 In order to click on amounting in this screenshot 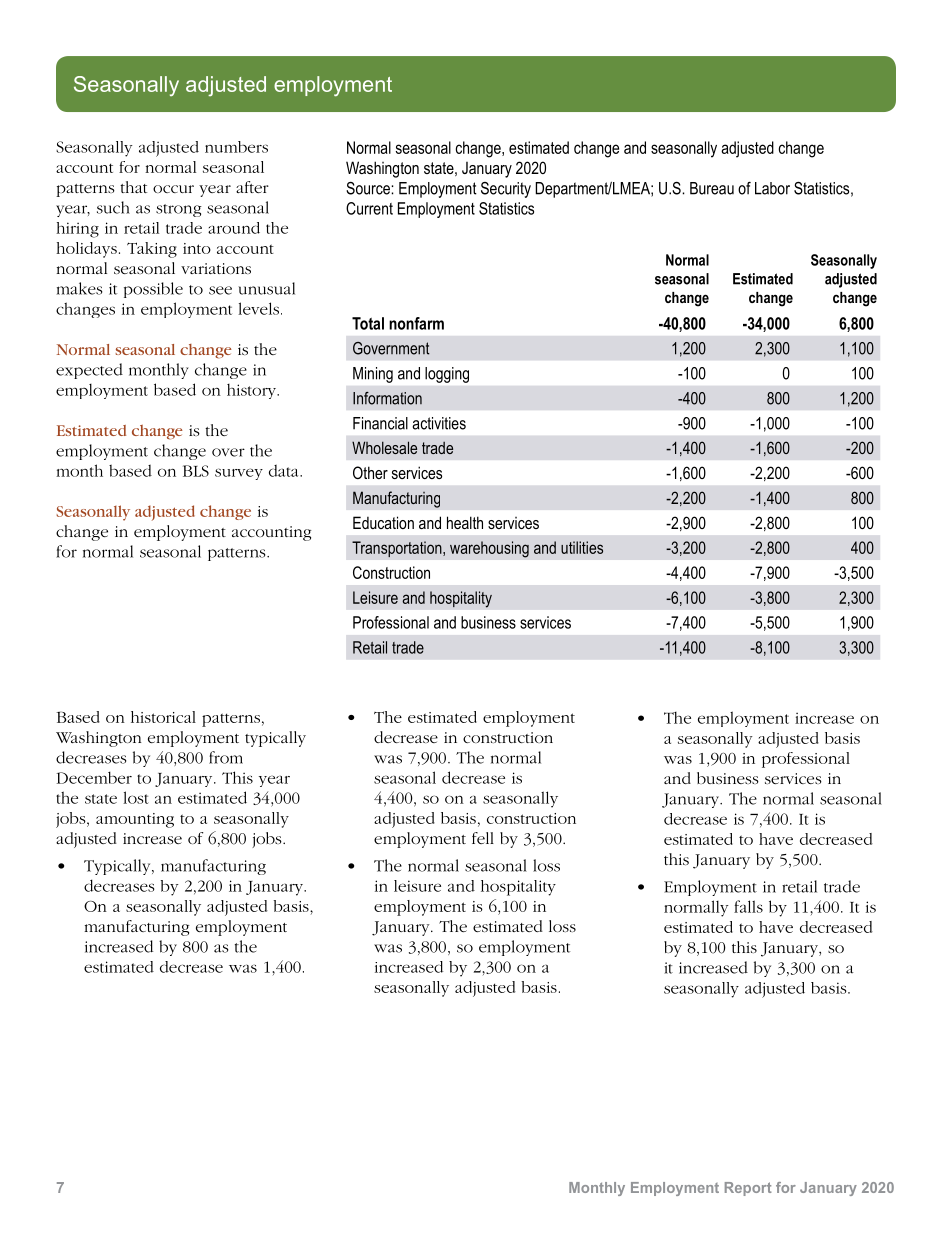, I will do `click(135, 820)`.
